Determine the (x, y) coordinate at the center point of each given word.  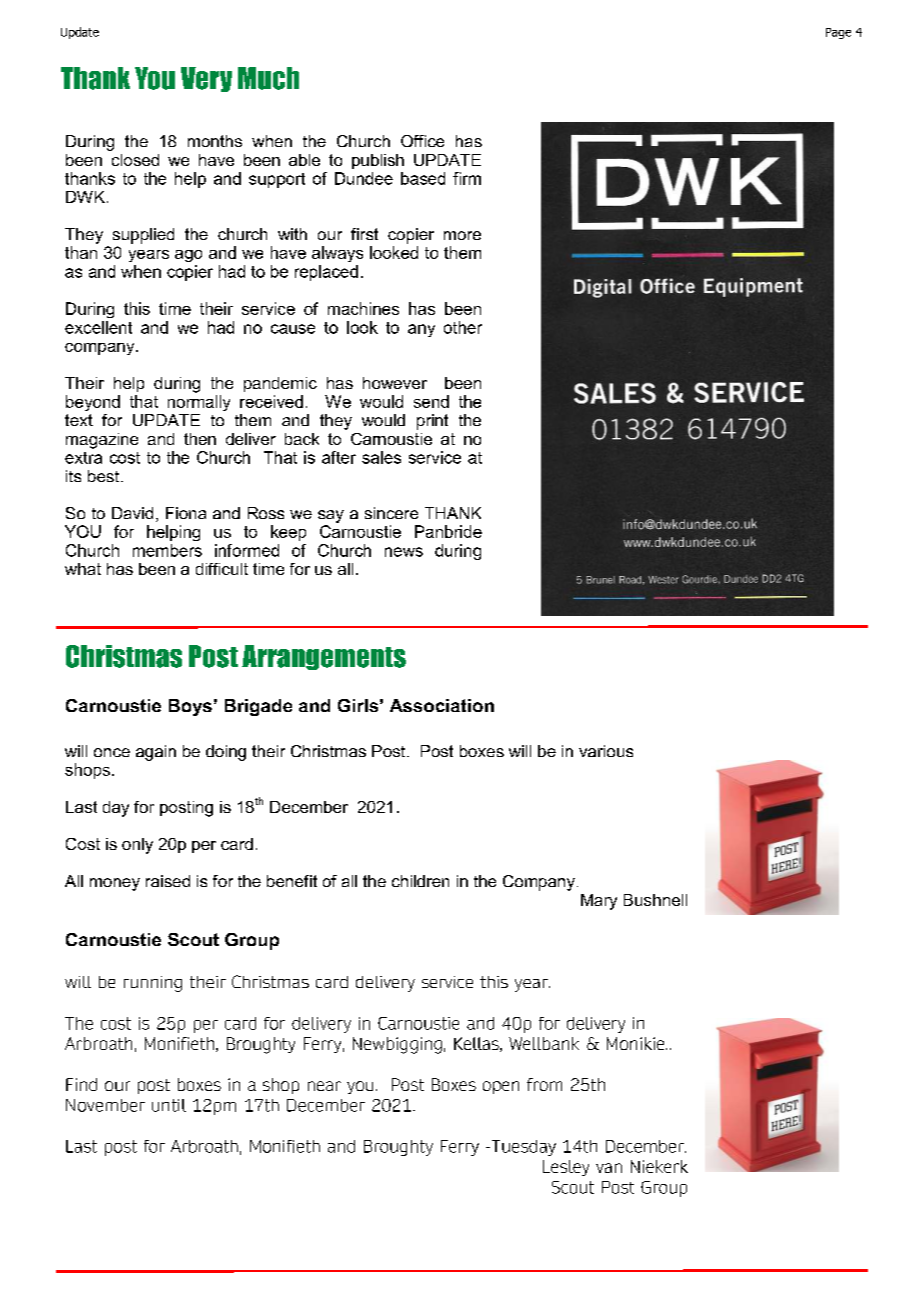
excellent (98, 327)
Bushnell (655, 900)
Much (268, 78)
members (167, 550)
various (606, 751)
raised (168, 881)
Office (422, 141)
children (420, 881)
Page (838, 33)
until (169, 1105)
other (463, 327)
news (404, 552)
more (462, 235)
